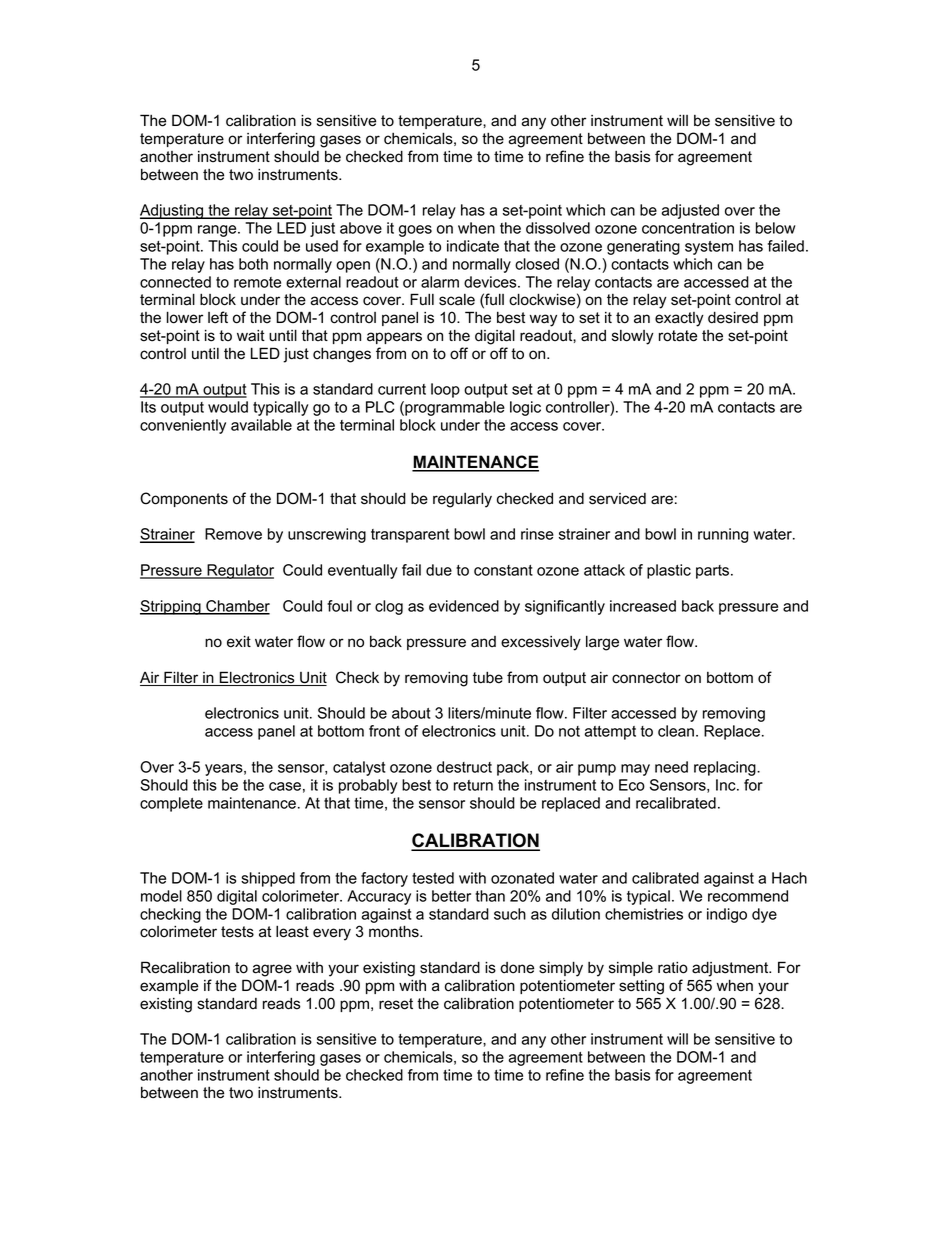 Image resolution: width=952 pixels, height=1233 pixels. Describe the element at coordinates (237, 607) in the document. I see `Chamber` at that location.
